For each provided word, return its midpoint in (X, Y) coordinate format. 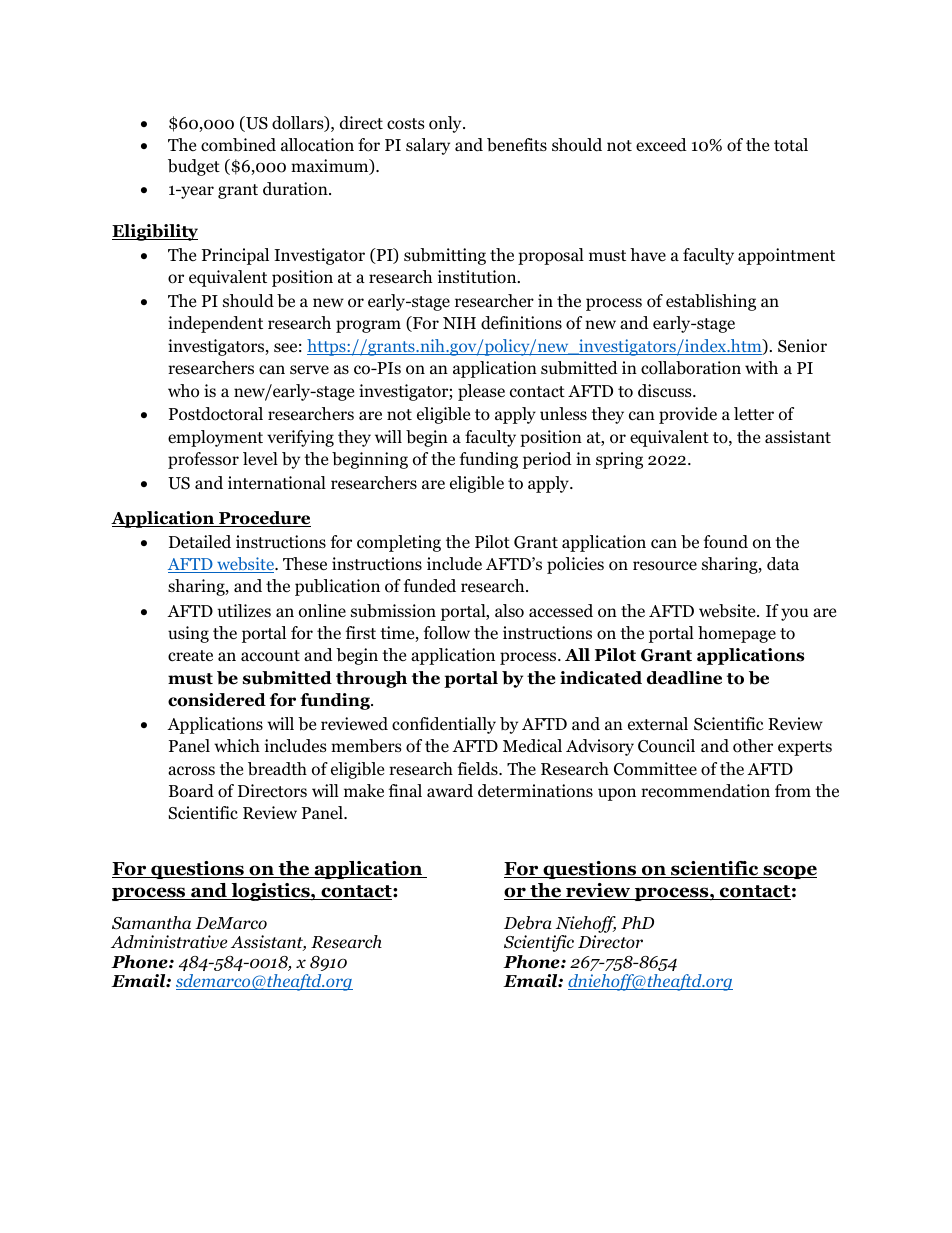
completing (399, 543)
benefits (517, 145)
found (726, 542)
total (791, 145)
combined (238, 145)
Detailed (200, 542)
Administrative (169, 942)
